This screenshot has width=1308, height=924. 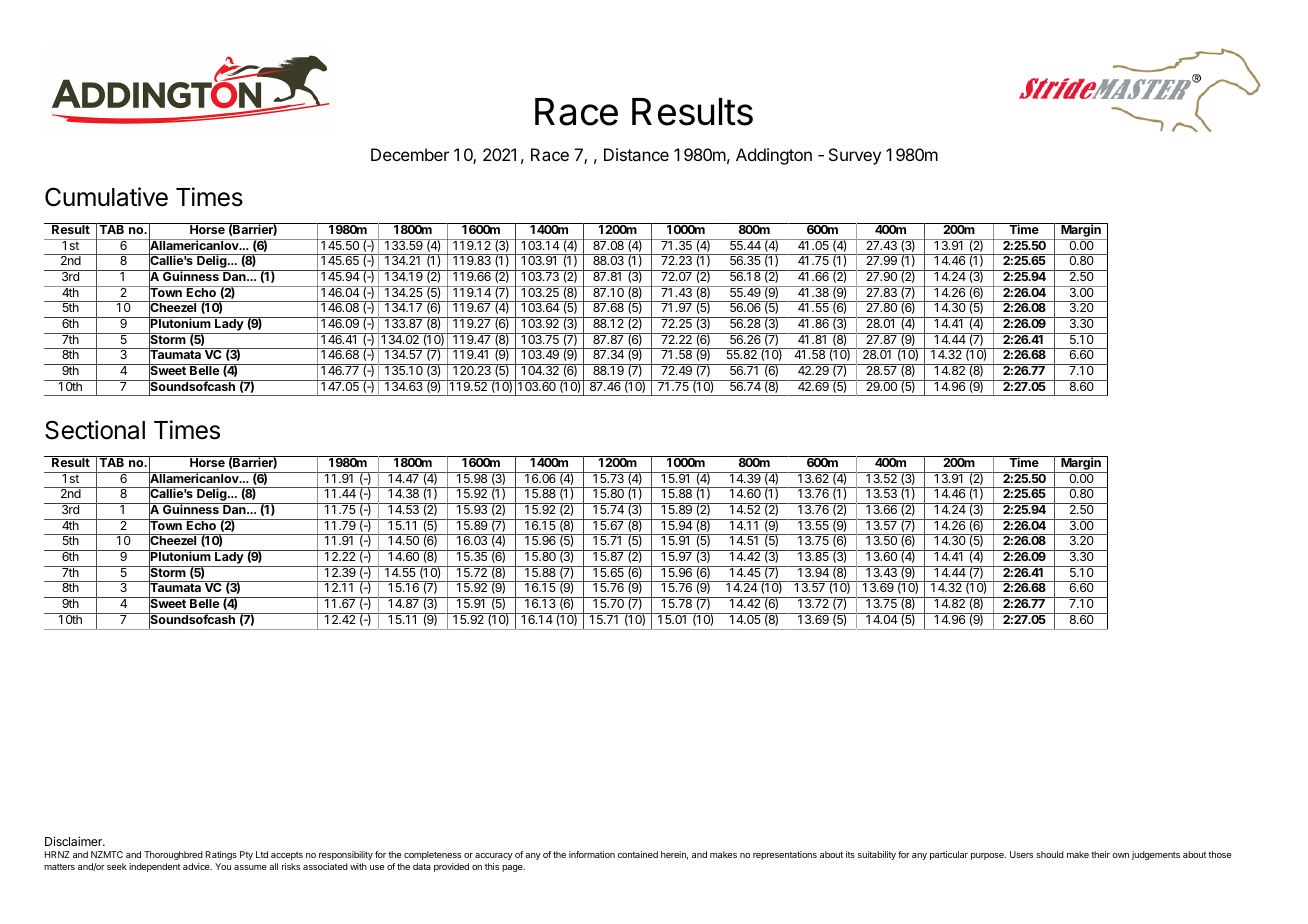 What do you see at coordinates (855, 156) in the screenshot?
I see `Survey` at bounding box center [855, 156].
